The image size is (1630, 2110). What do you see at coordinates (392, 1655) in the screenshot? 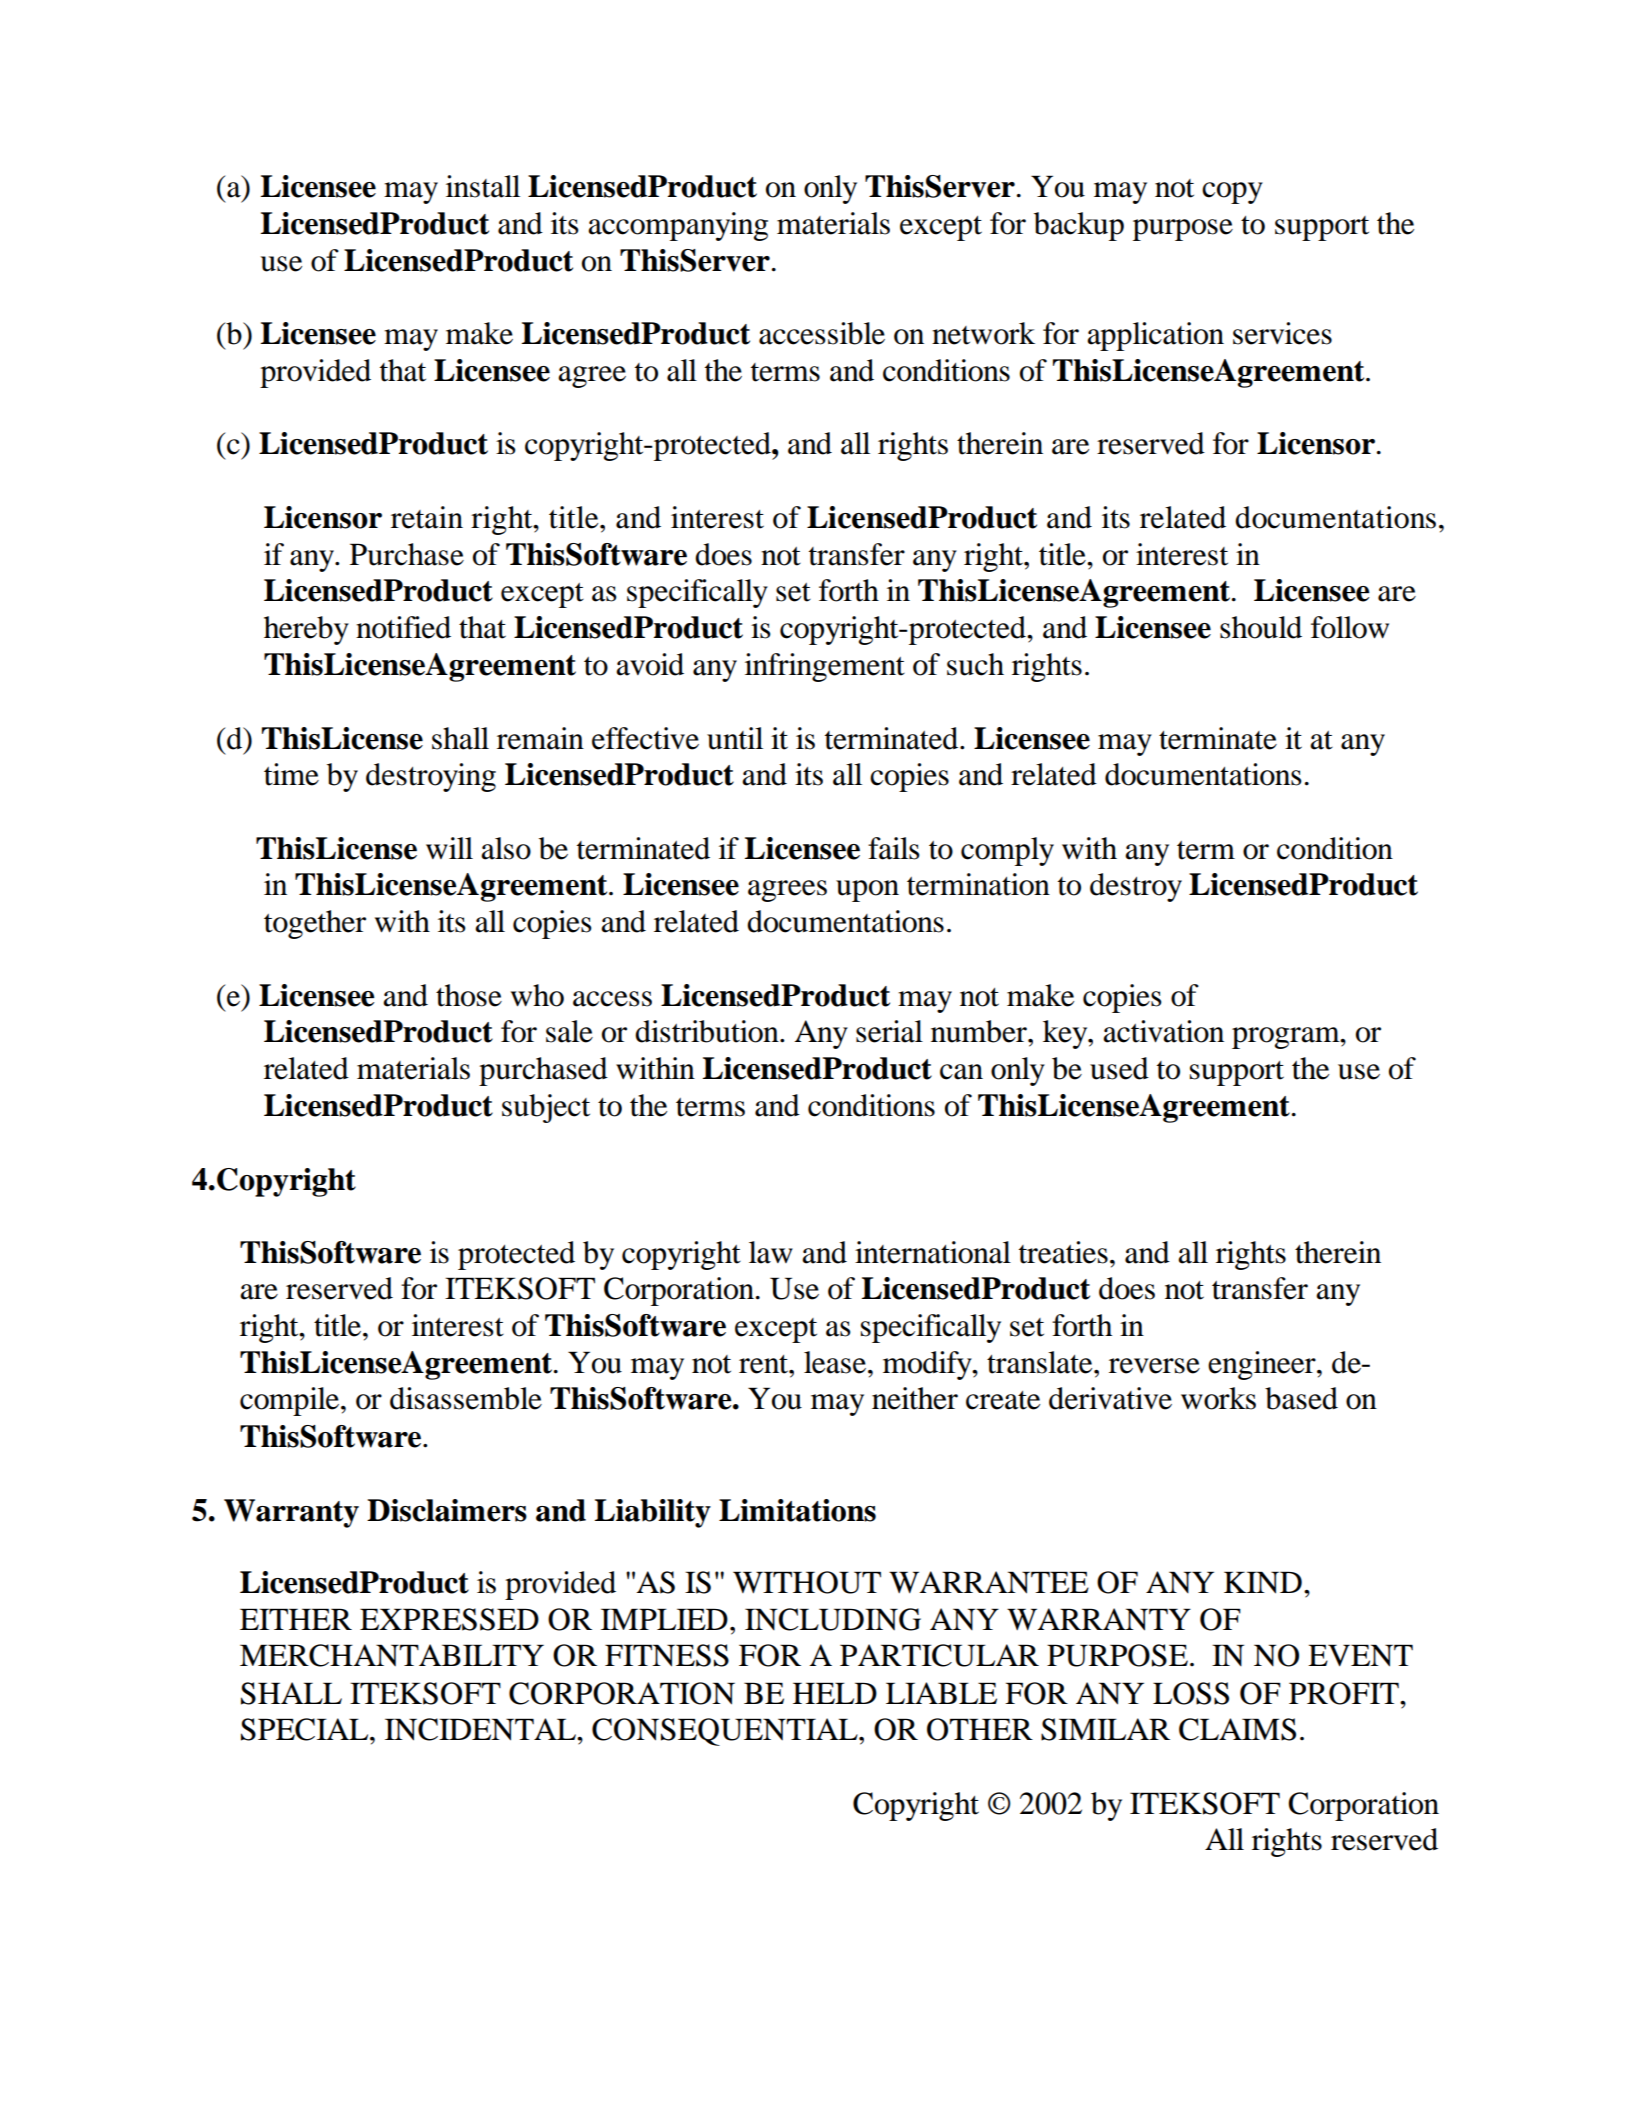
I see `MERCHANTABILITY` at bounding box center [392, 1655].
